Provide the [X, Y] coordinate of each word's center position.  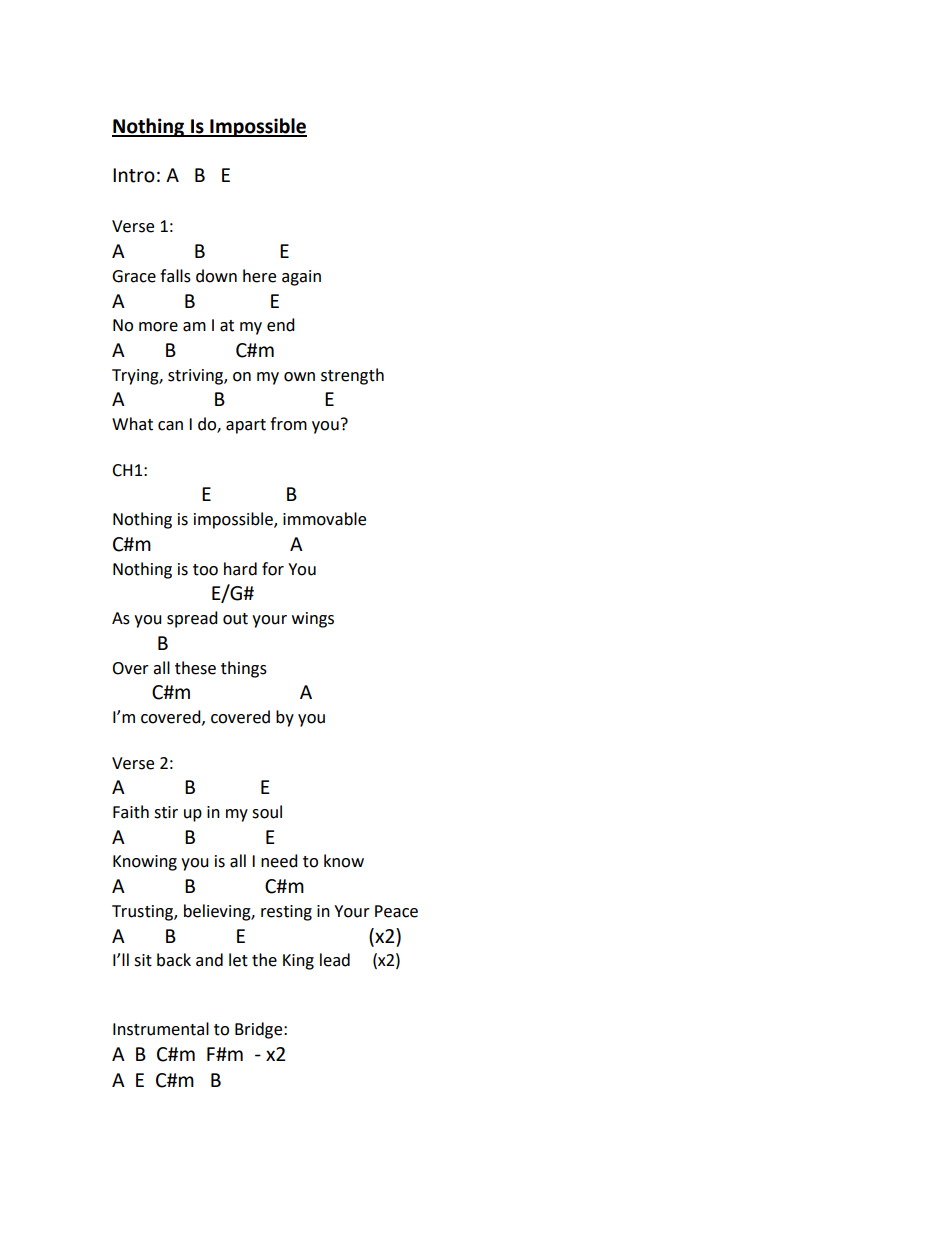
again [301, 278]
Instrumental [161, 1029]
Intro [134, 175]
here [259, 276]
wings [313, 620]
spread [192, 619]
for [273, 569]
